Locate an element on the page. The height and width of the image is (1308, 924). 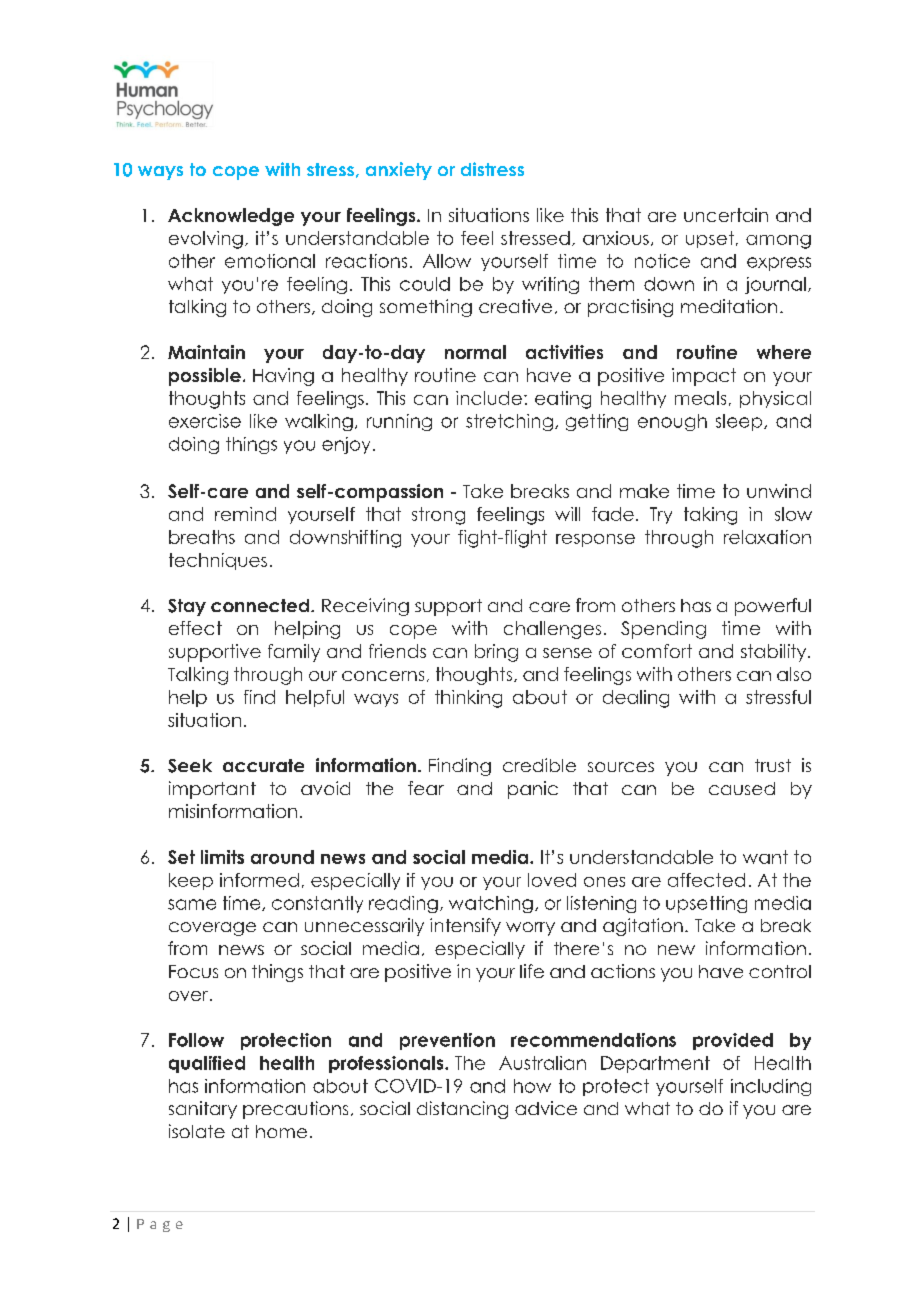
caused is located at coordinates (742, 788).
